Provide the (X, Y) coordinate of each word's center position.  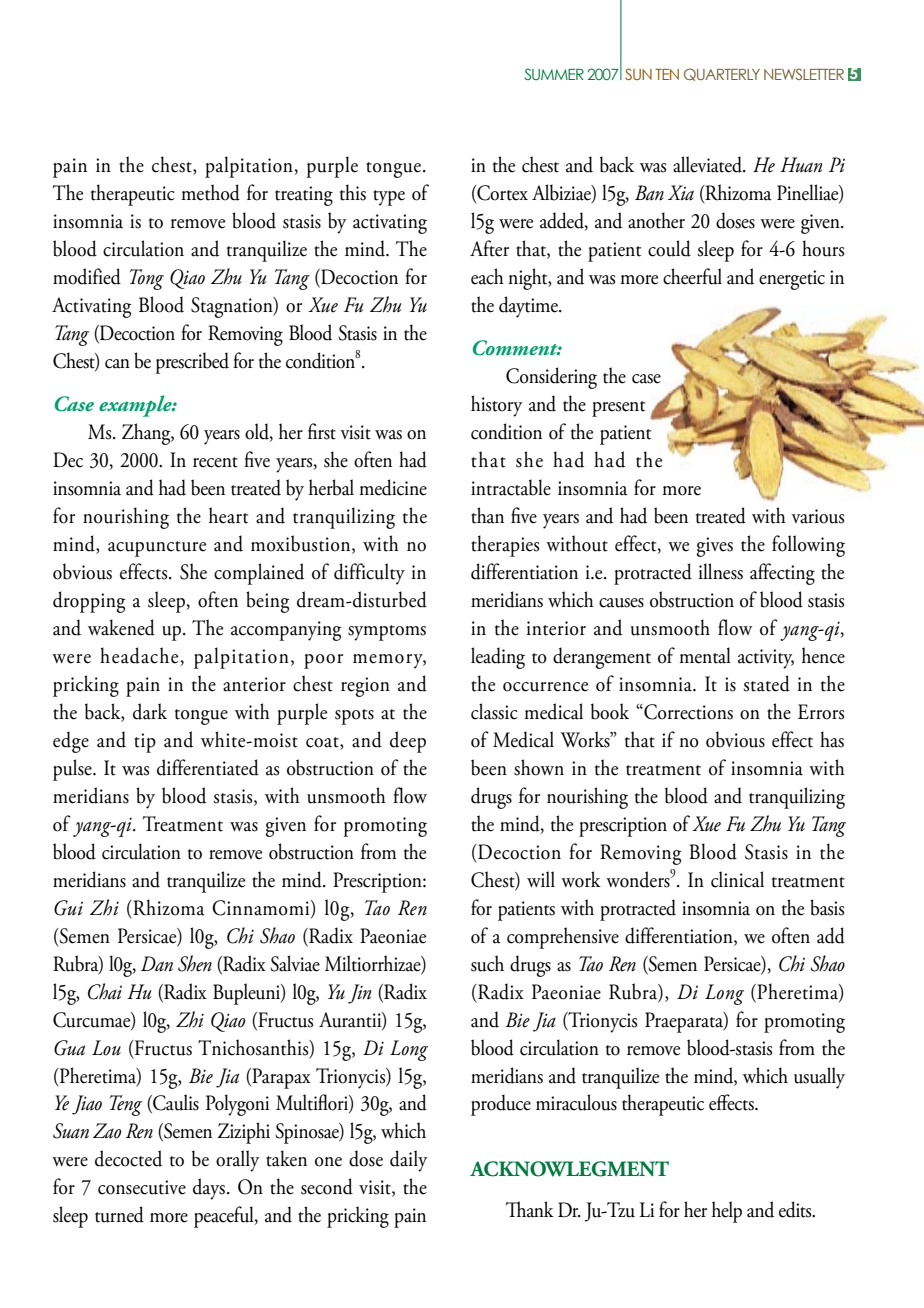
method (210, 192)
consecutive (142, 1187)
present (618, 409)
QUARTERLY (722, 74)
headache (139, 655)
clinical (737, 879)
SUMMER (554, 74)
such (487, 963)
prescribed (192, 363)
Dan (157, 964)
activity (766, 659)
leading (498, 658)
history (497, 406)
